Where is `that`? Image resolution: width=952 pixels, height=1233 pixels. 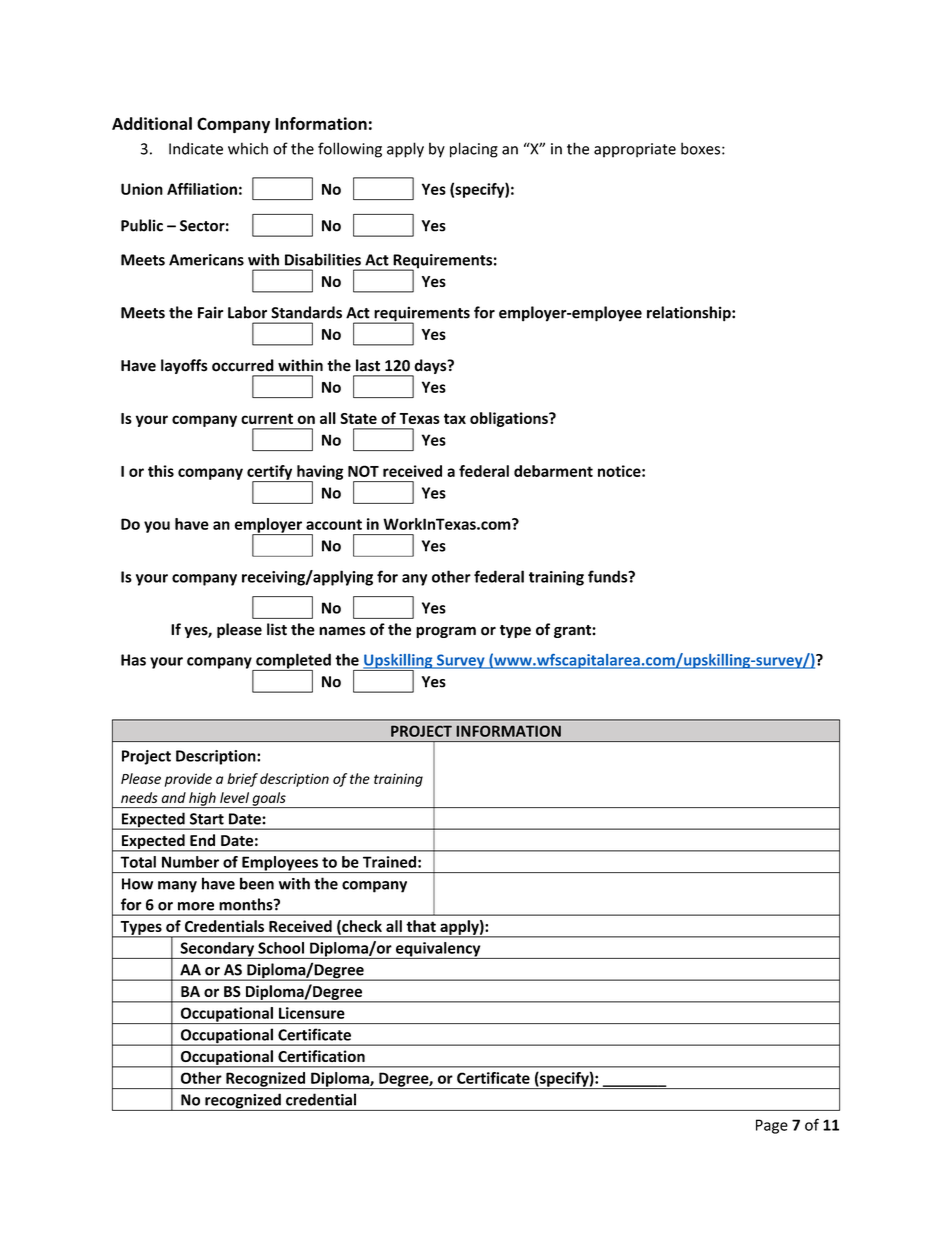 that is located at coordinates (421, 926).
